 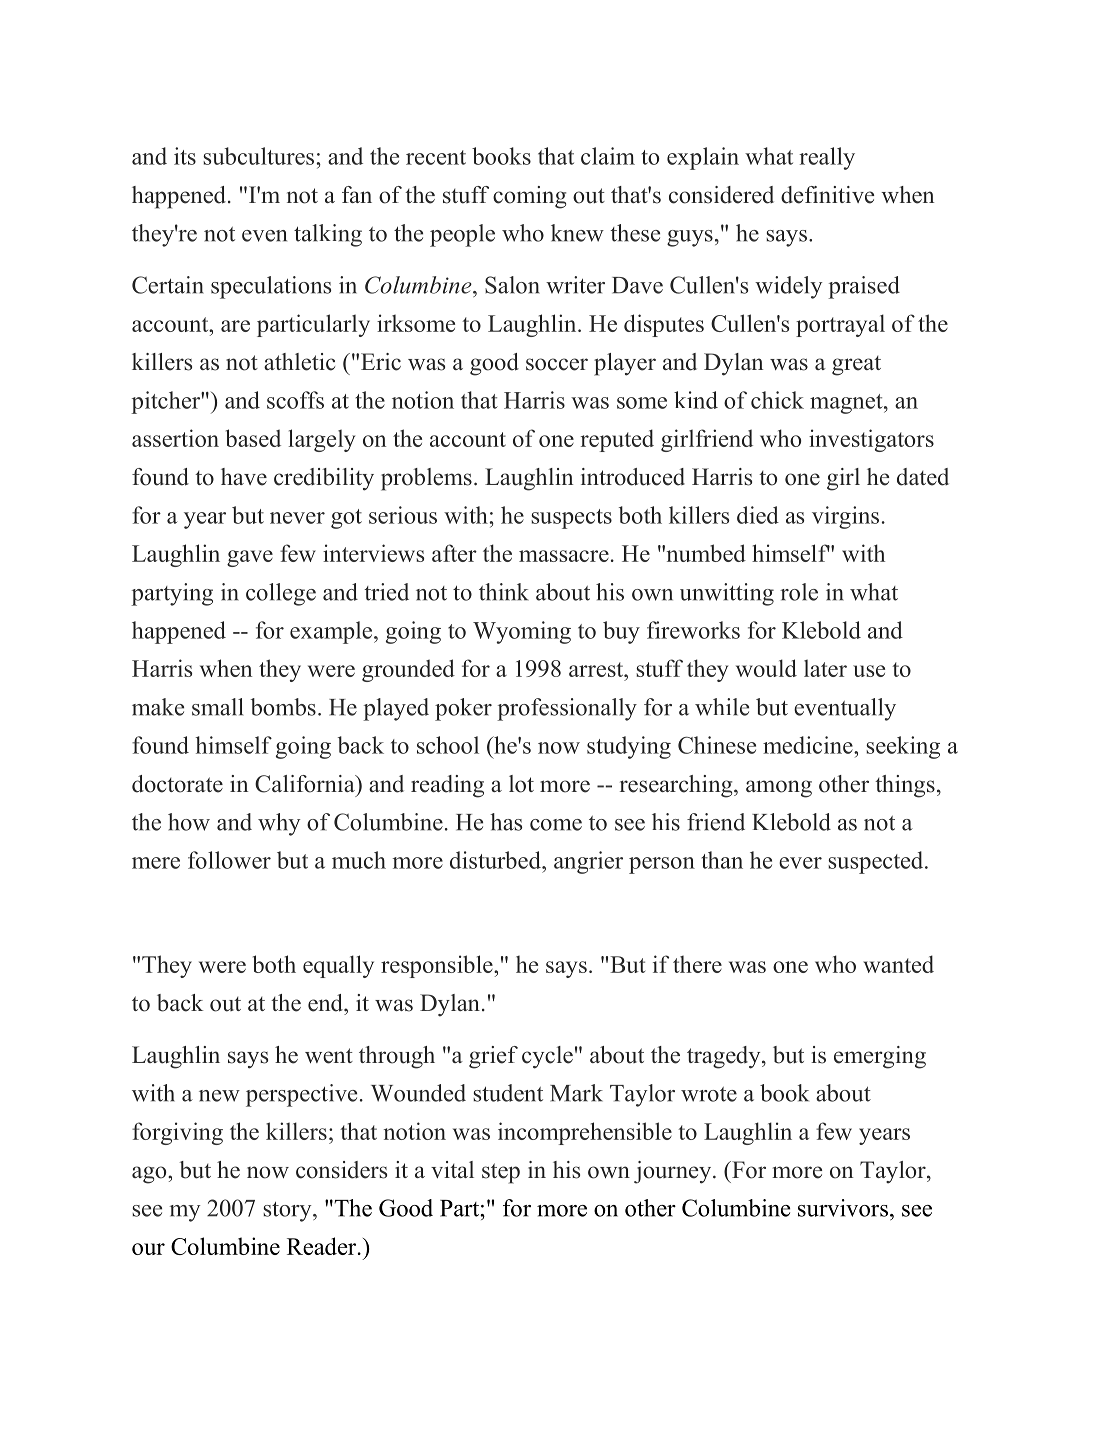 I want to click on Reader, so click(x=323, y=1246).
